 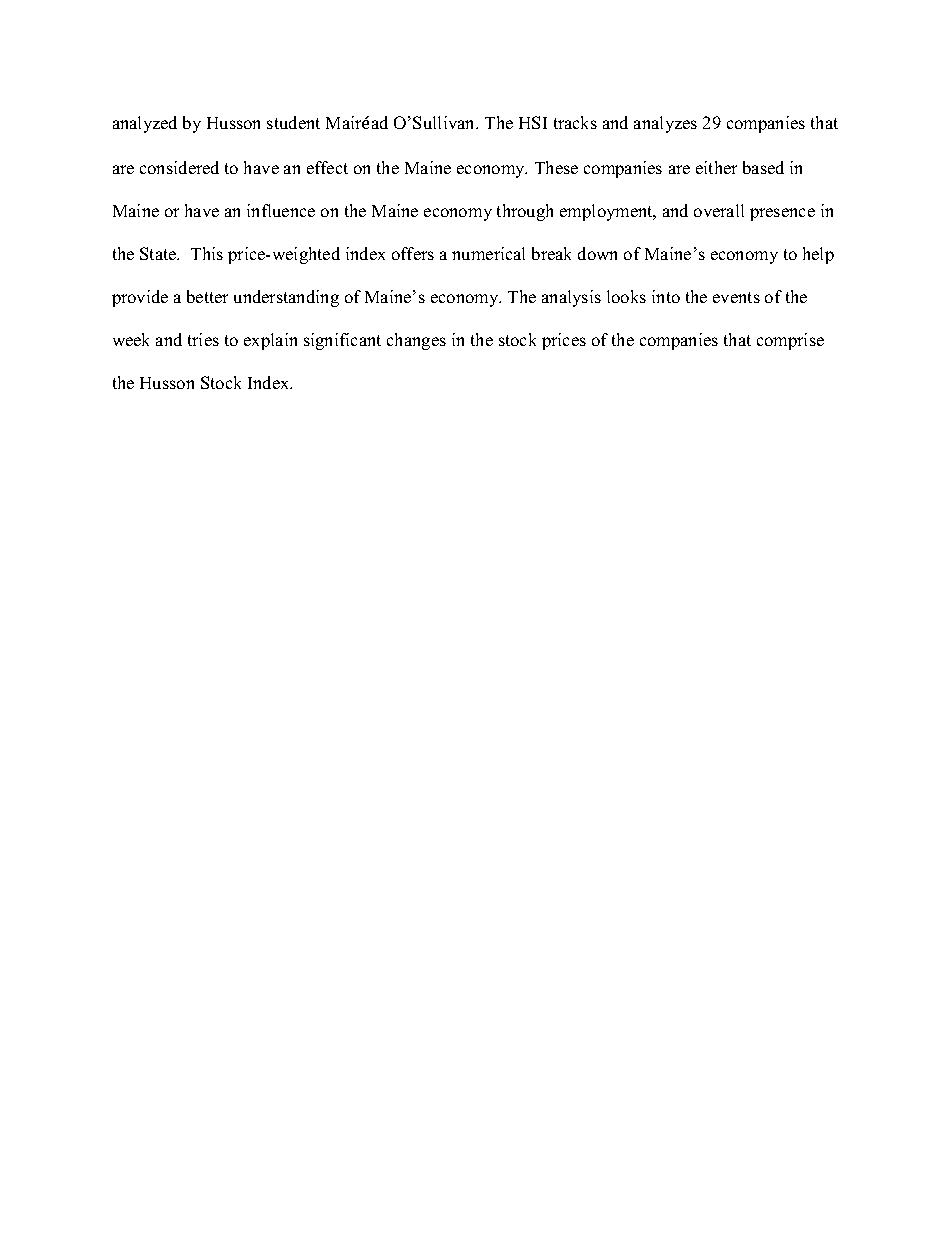 What do you see at coordinates (145, 124) in the image?
I see `analyzed` at bounding box center [145, 124].
